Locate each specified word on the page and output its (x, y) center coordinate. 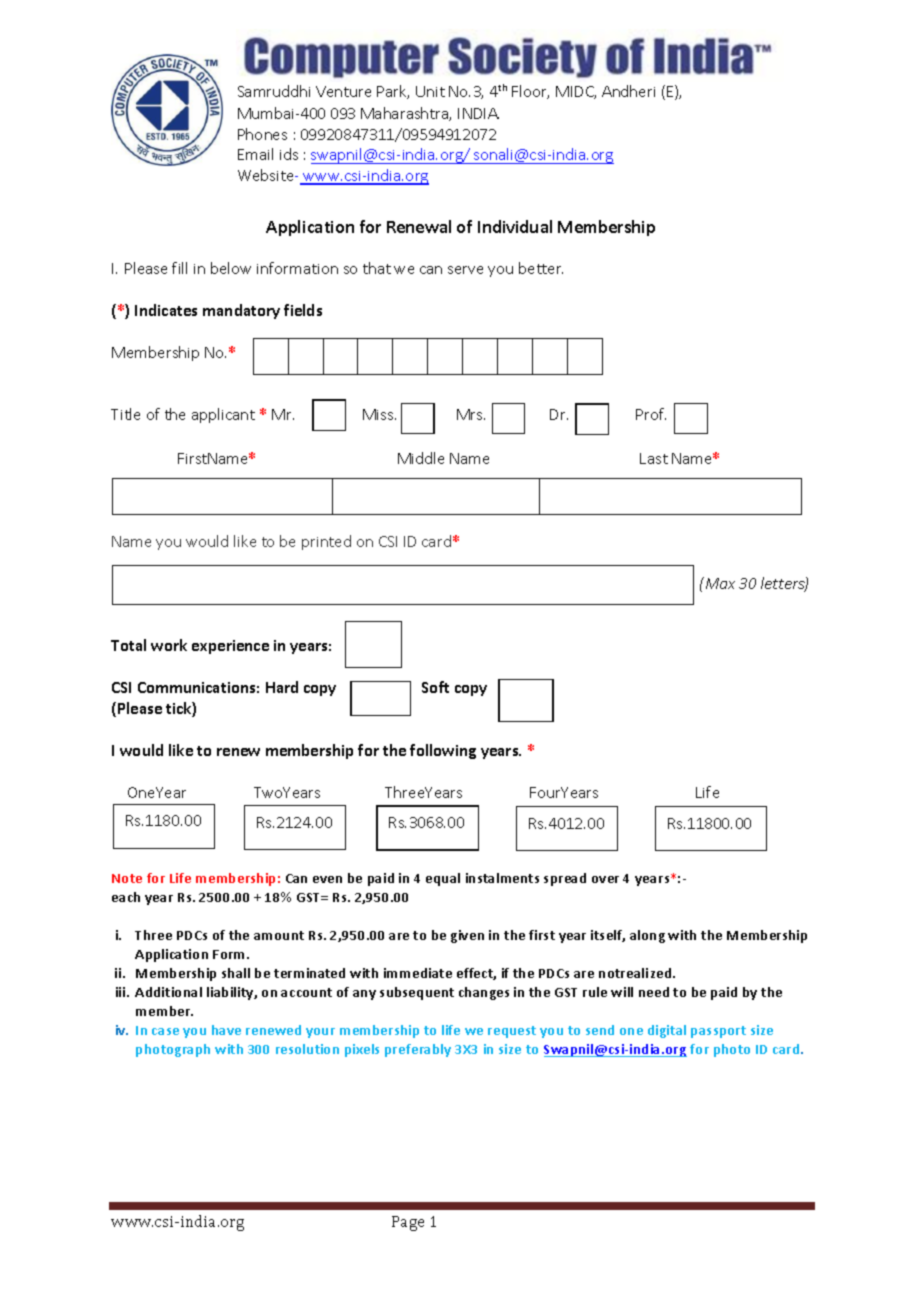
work (169, 645)
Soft (435, 687)
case (165, 1031)
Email (255, 154)
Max (719, 583)
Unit (430, 91)
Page (408, 1223)
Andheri (628, 91)
